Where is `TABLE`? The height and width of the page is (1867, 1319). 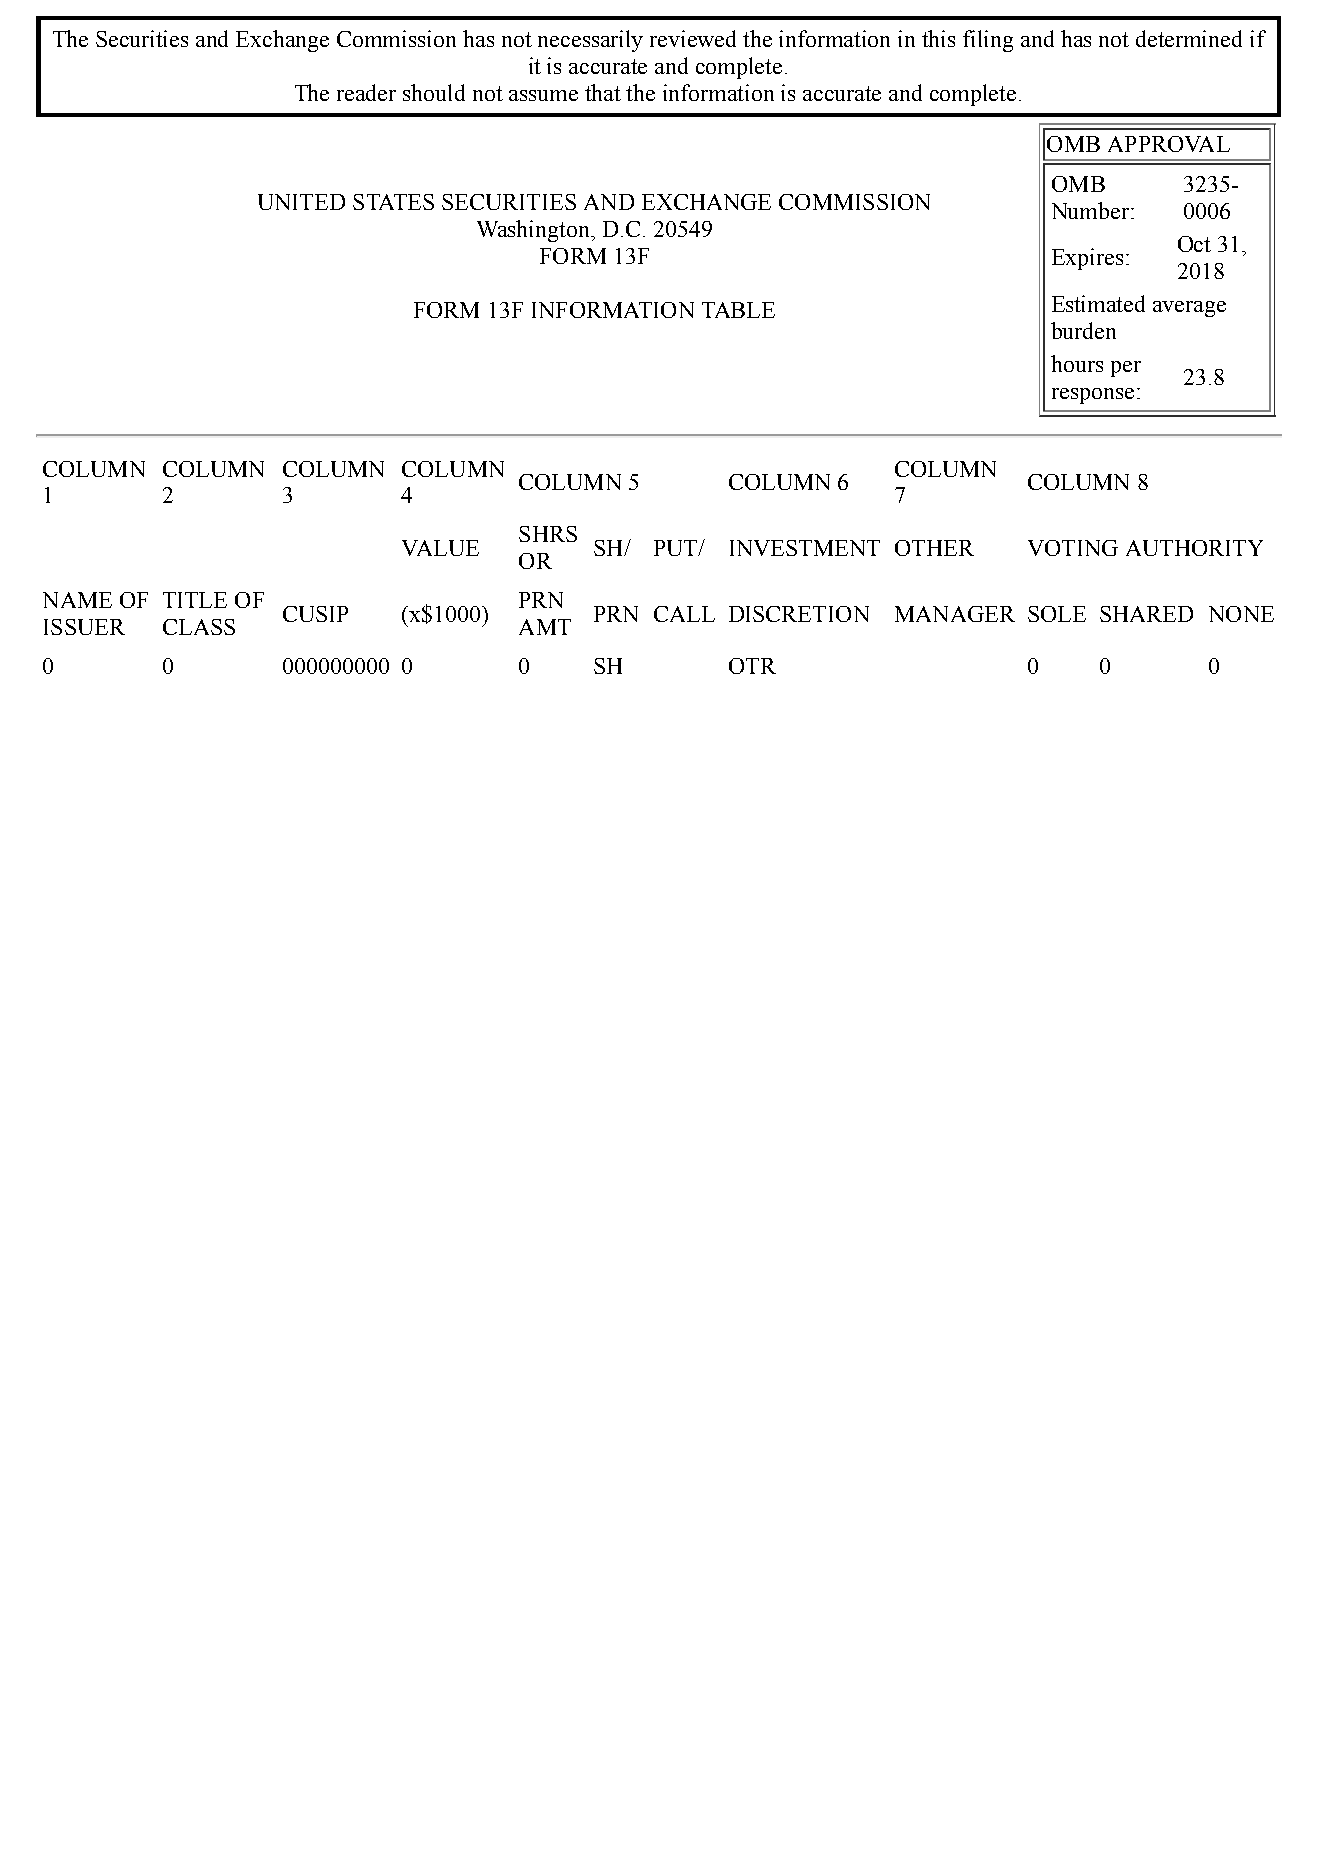
TABLE is located at coordinates (738, 310).
